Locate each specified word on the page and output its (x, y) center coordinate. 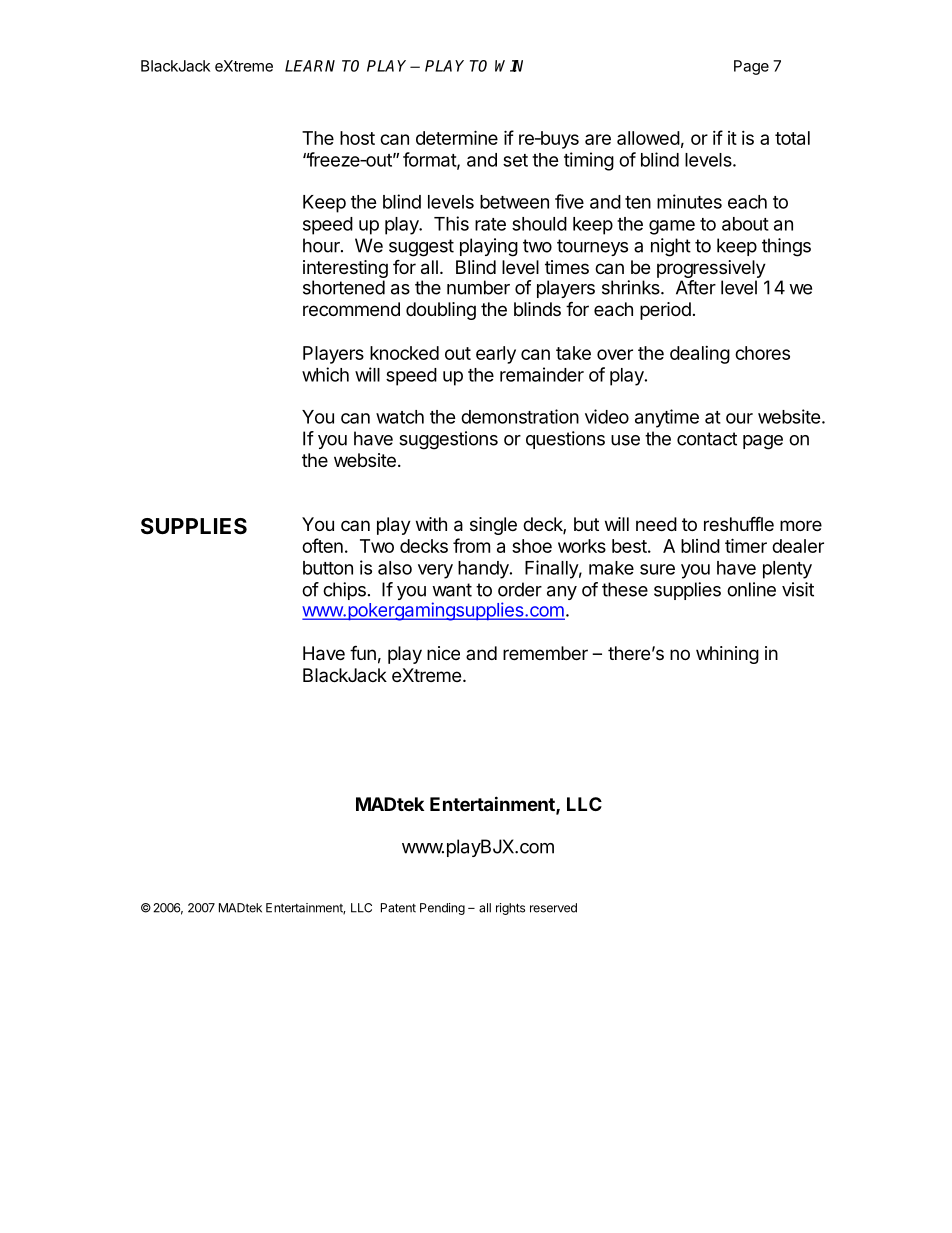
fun (363, 652)
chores (762, 353)
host (357, 138)
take (573, 353)
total (792, 138)
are (598, 139)
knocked (404, 353)
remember (545, 653)
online (751, 589)
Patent (398, 908)
